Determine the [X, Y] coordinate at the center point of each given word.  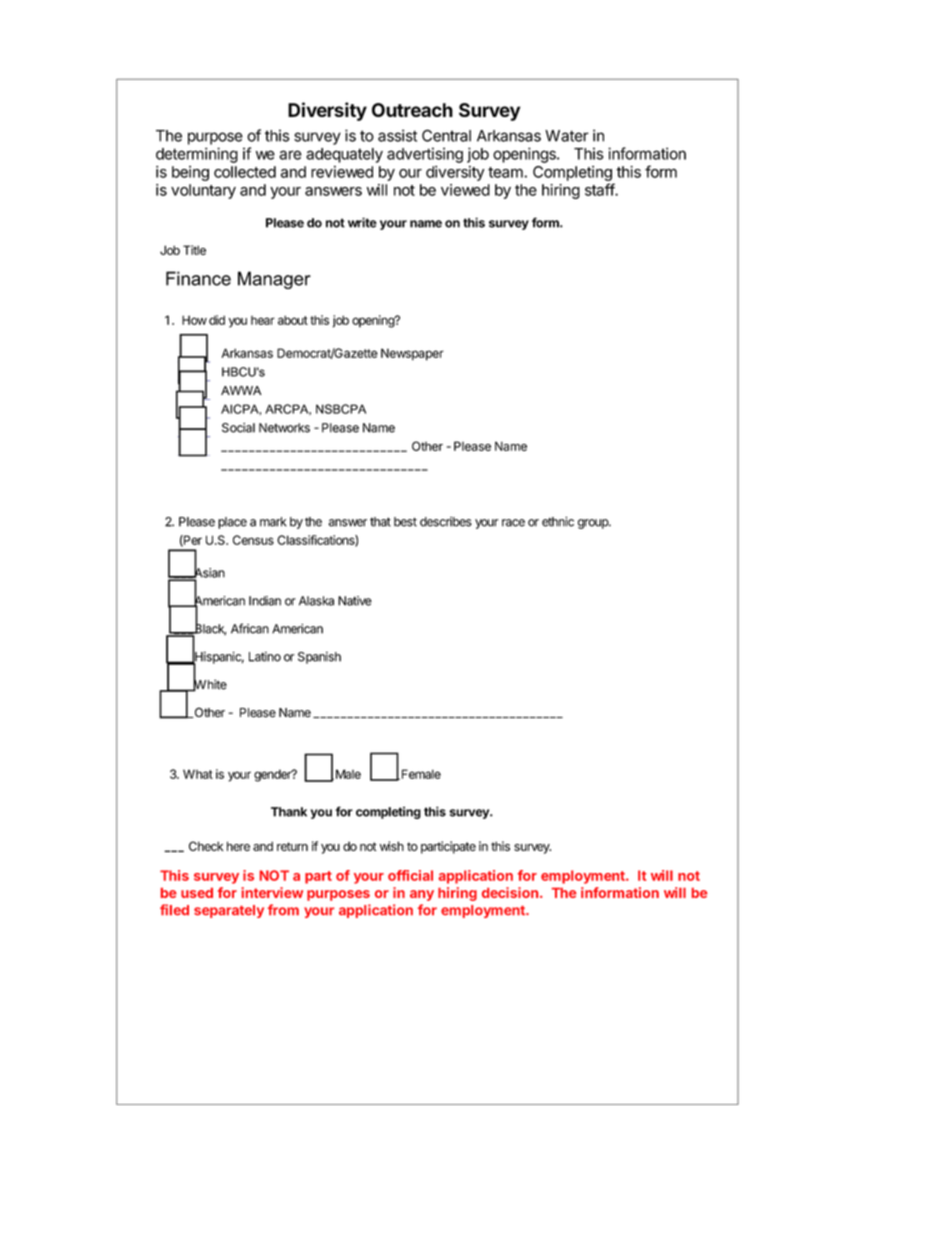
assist [397, 135]
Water [567, 136]
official [410, 875]
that [380, 522]
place [232, 523]
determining [197, 155]
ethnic [558, 521]
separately [229, 911]
